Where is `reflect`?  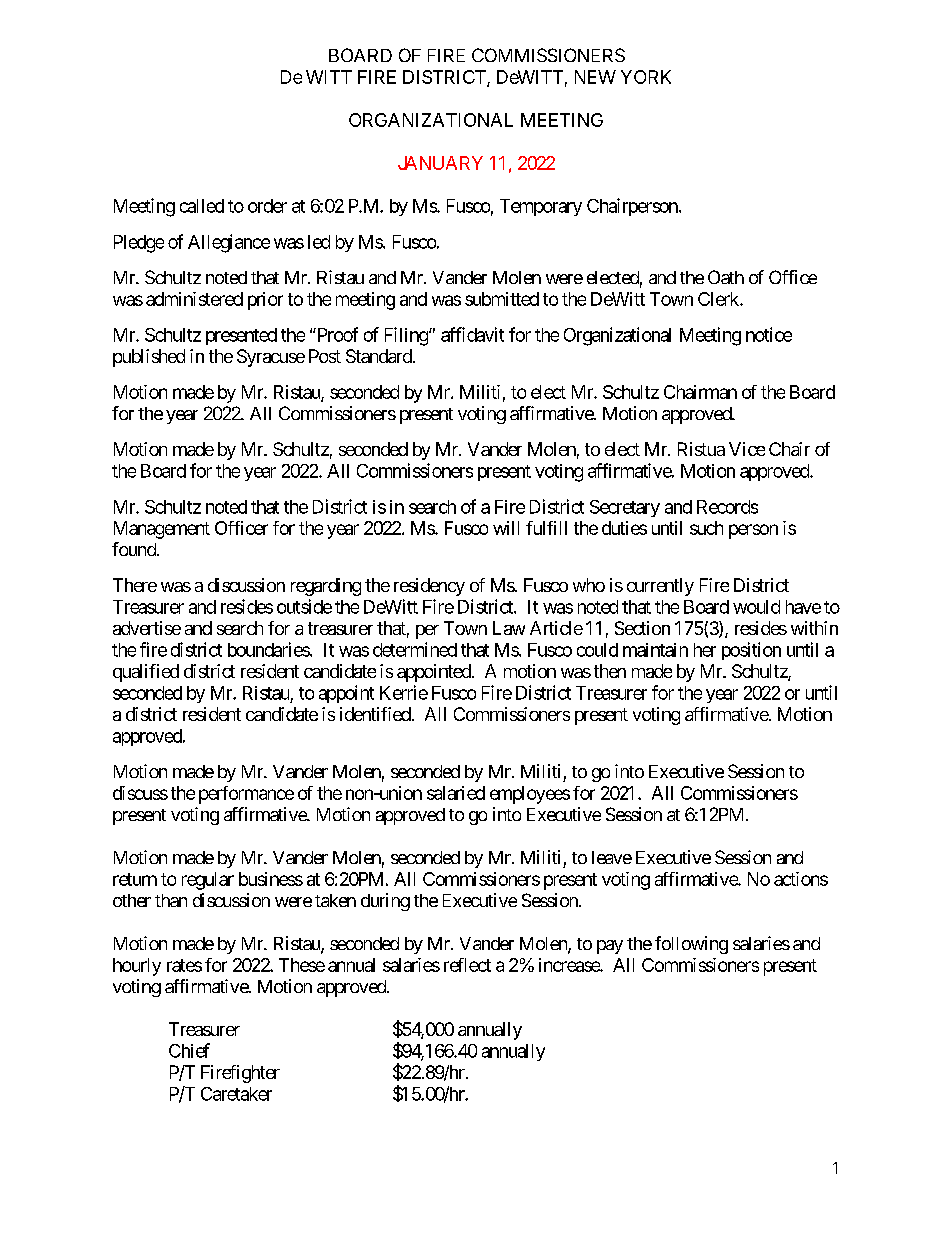 reflect is located at coordinates (467, 965).
